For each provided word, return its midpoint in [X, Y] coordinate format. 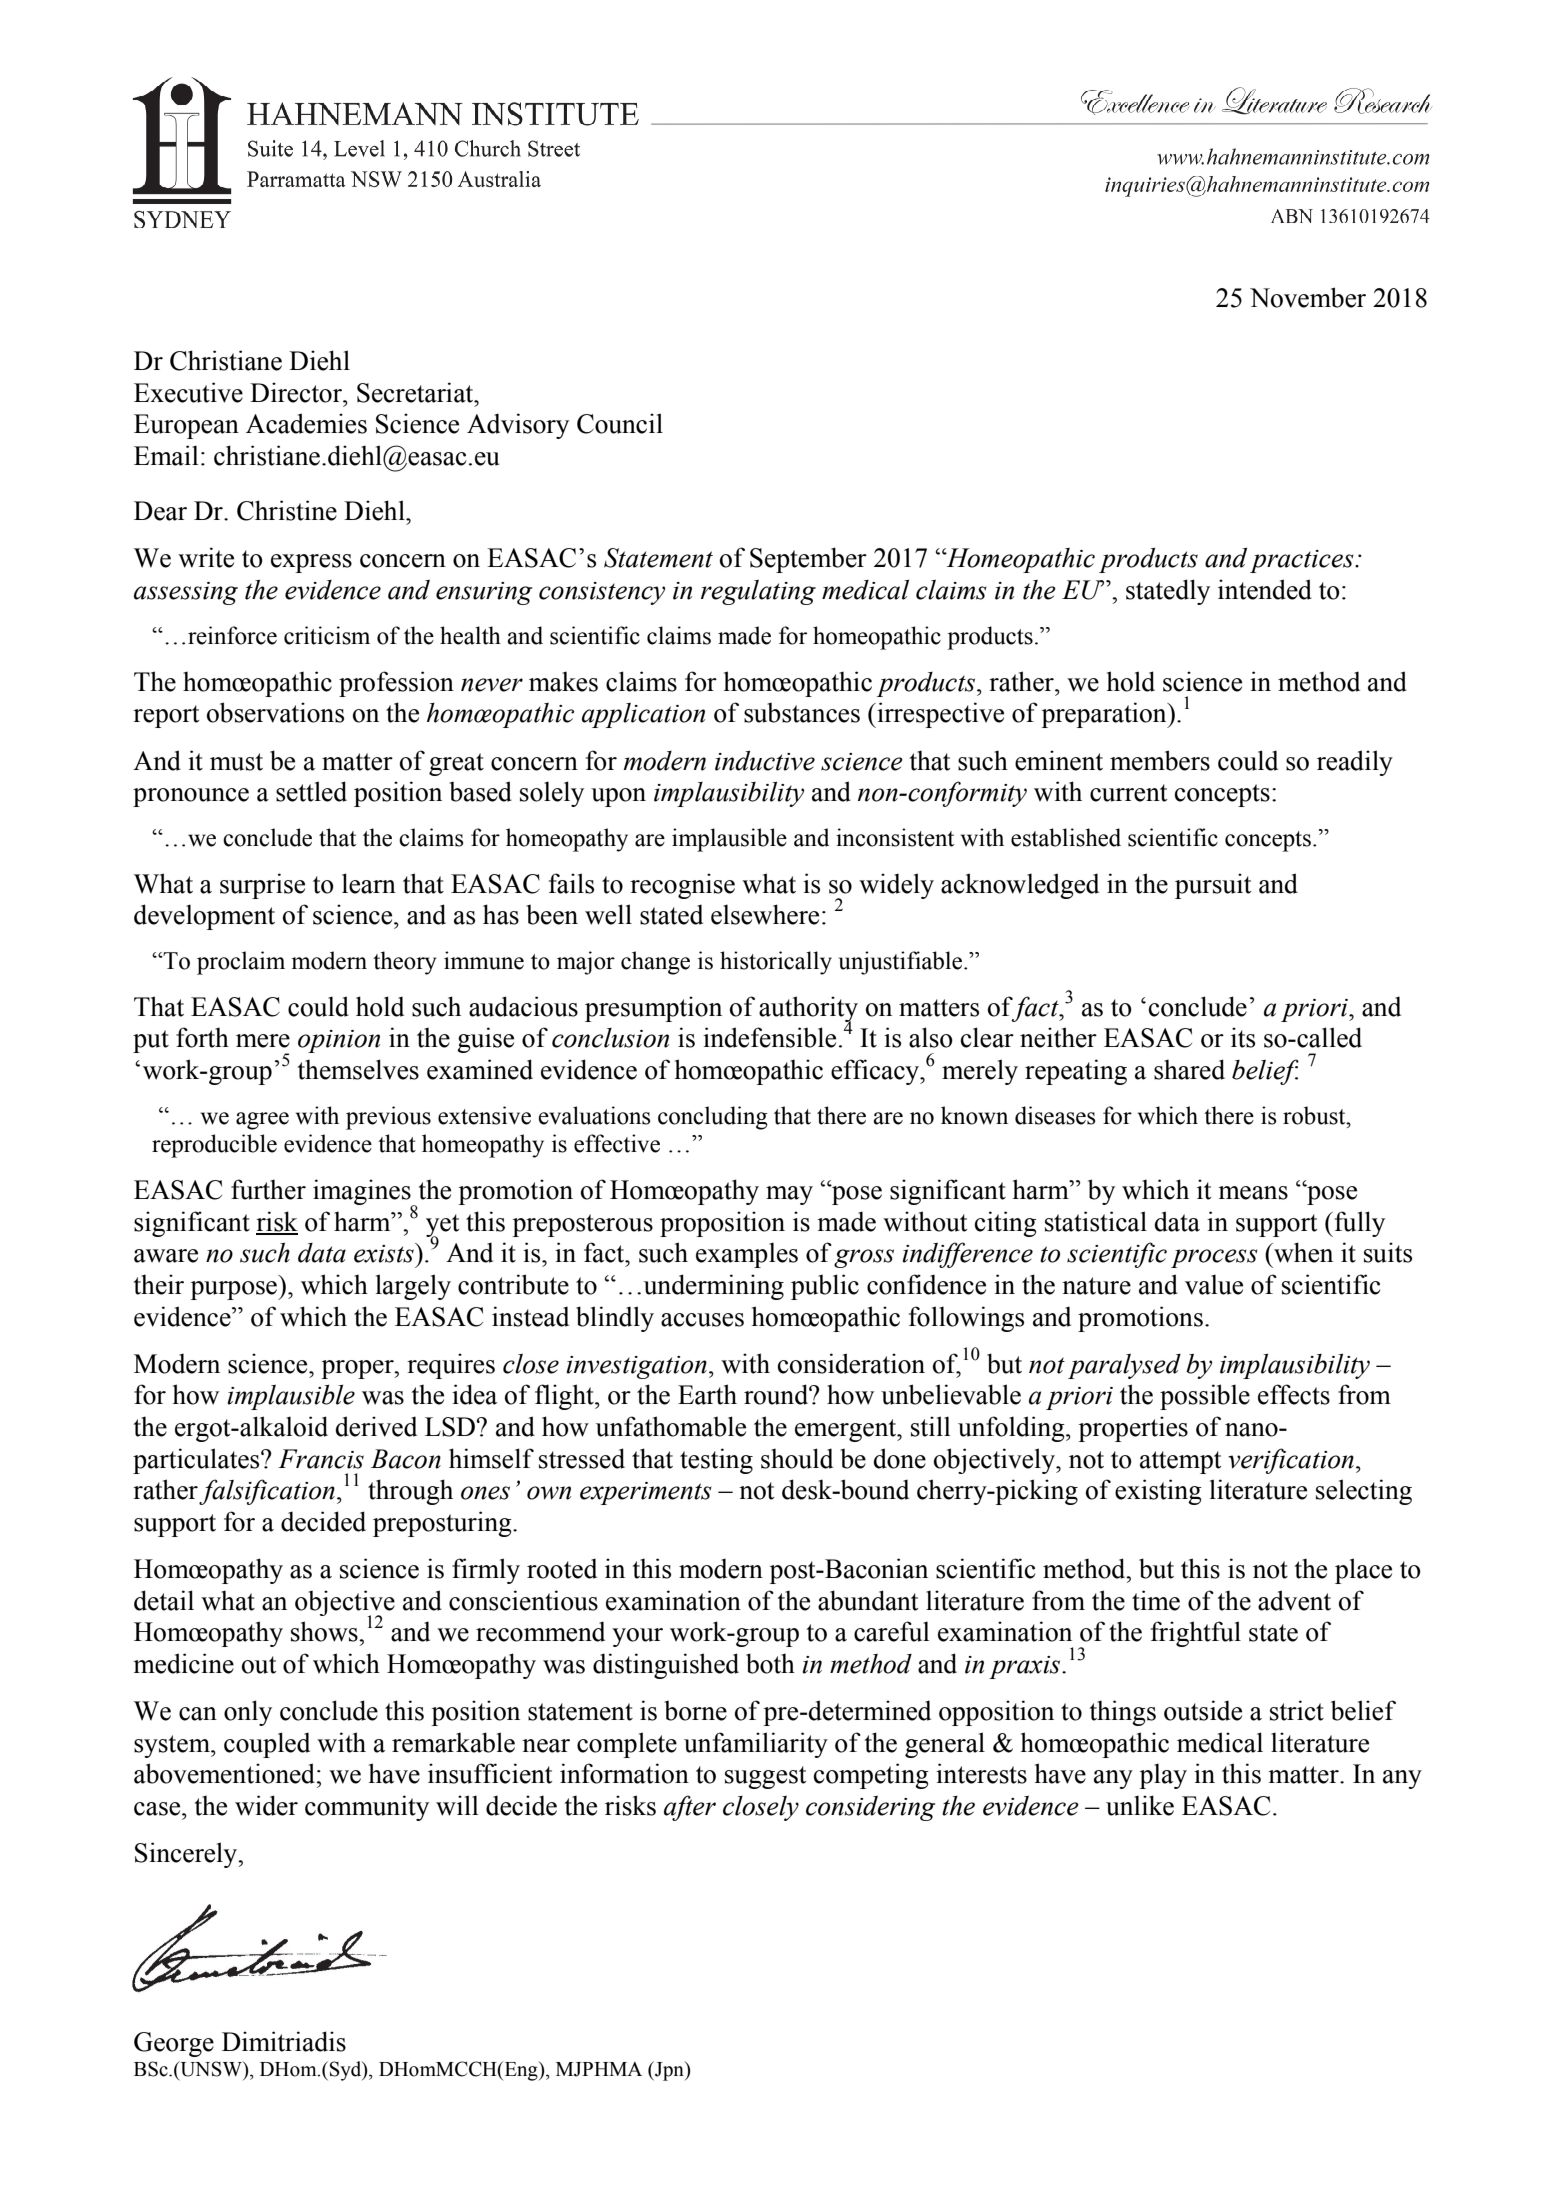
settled [311, 791]
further [268, 1189]
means [1253, 1193]
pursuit [1213, 886]
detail [164, 1600]
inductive [765, 761]
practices [1303, 561]
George [174, 2044]
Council [620, 423]
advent [1294, 1600]
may [789, 1195]
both [770, 1663]
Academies [306, 423]
